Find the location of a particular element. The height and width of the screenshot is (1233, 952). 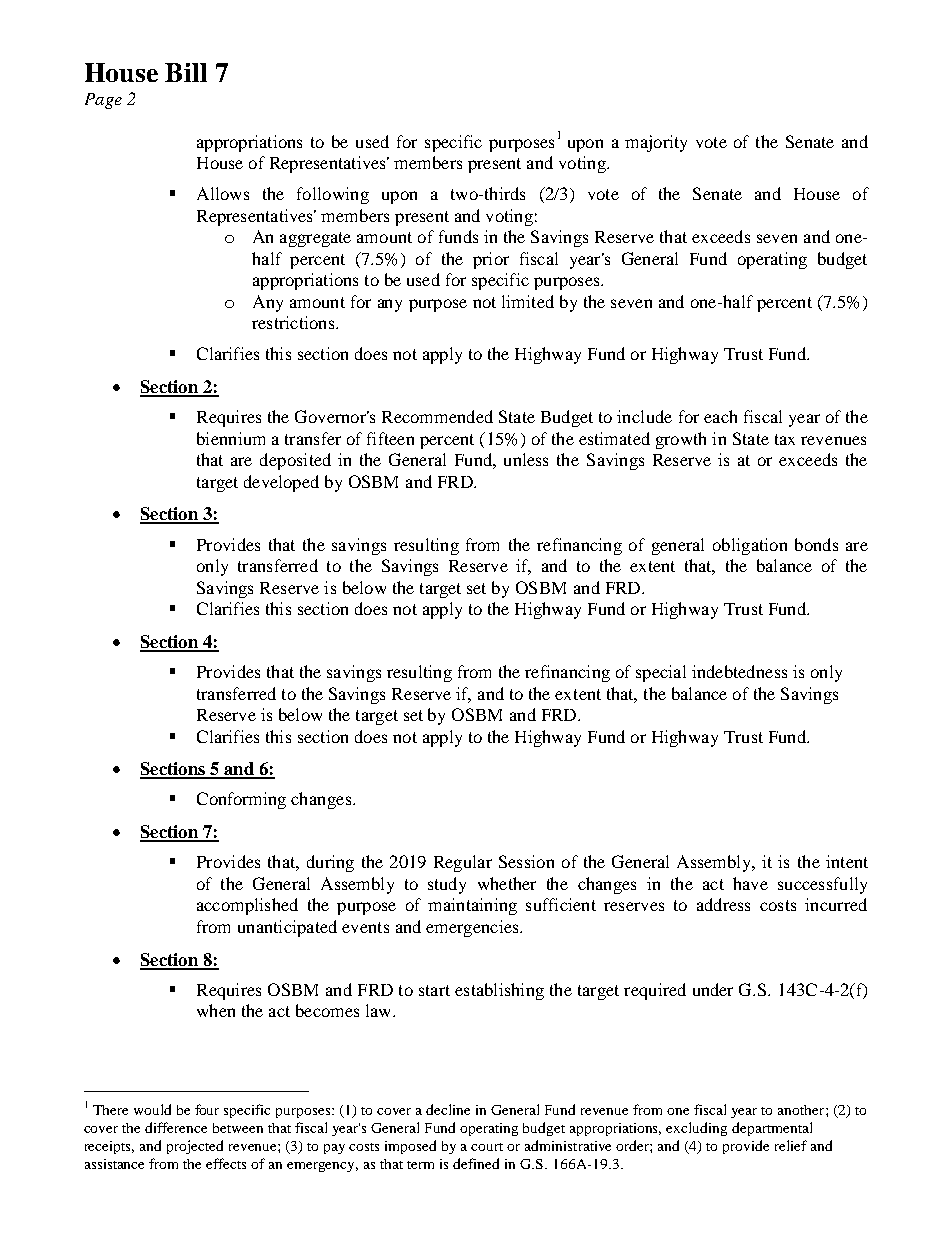

departmental is located at coordinates (772, 1129).
